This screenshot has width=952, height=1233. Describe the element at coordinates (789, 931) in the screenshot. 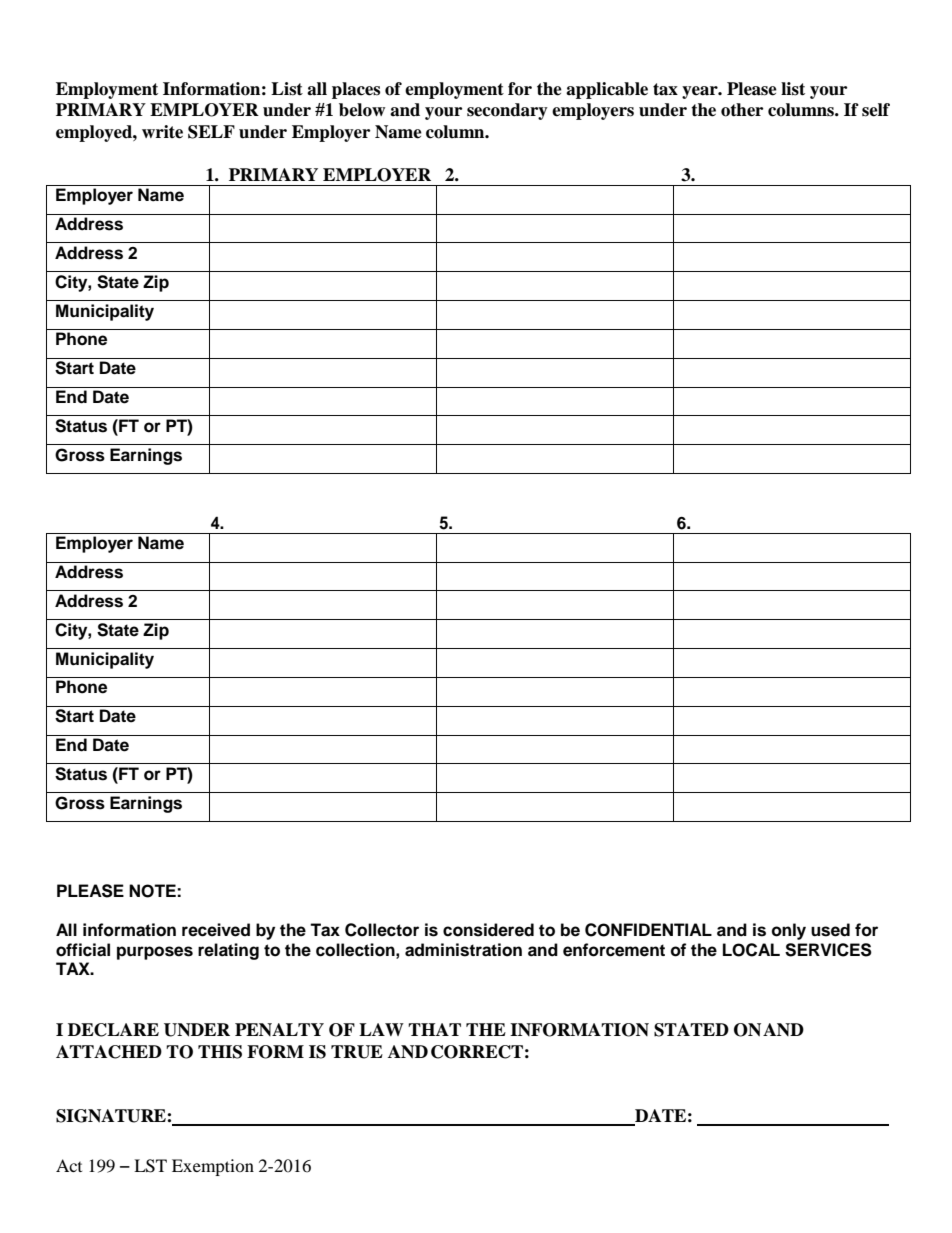

I see `only` at that location.
